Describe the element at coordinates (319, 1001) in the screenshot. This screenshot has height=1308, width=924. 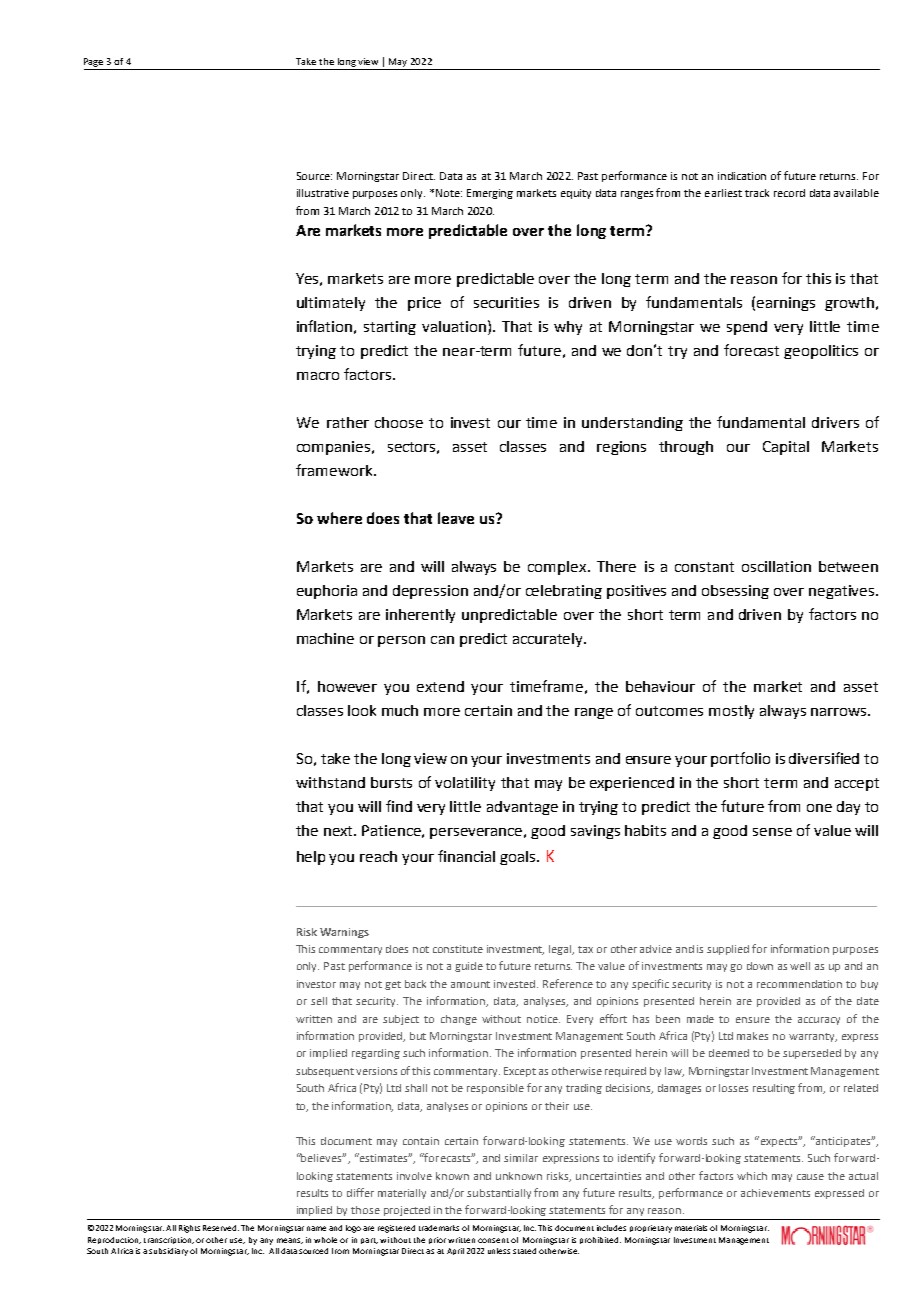
I see `sell` at that location.
